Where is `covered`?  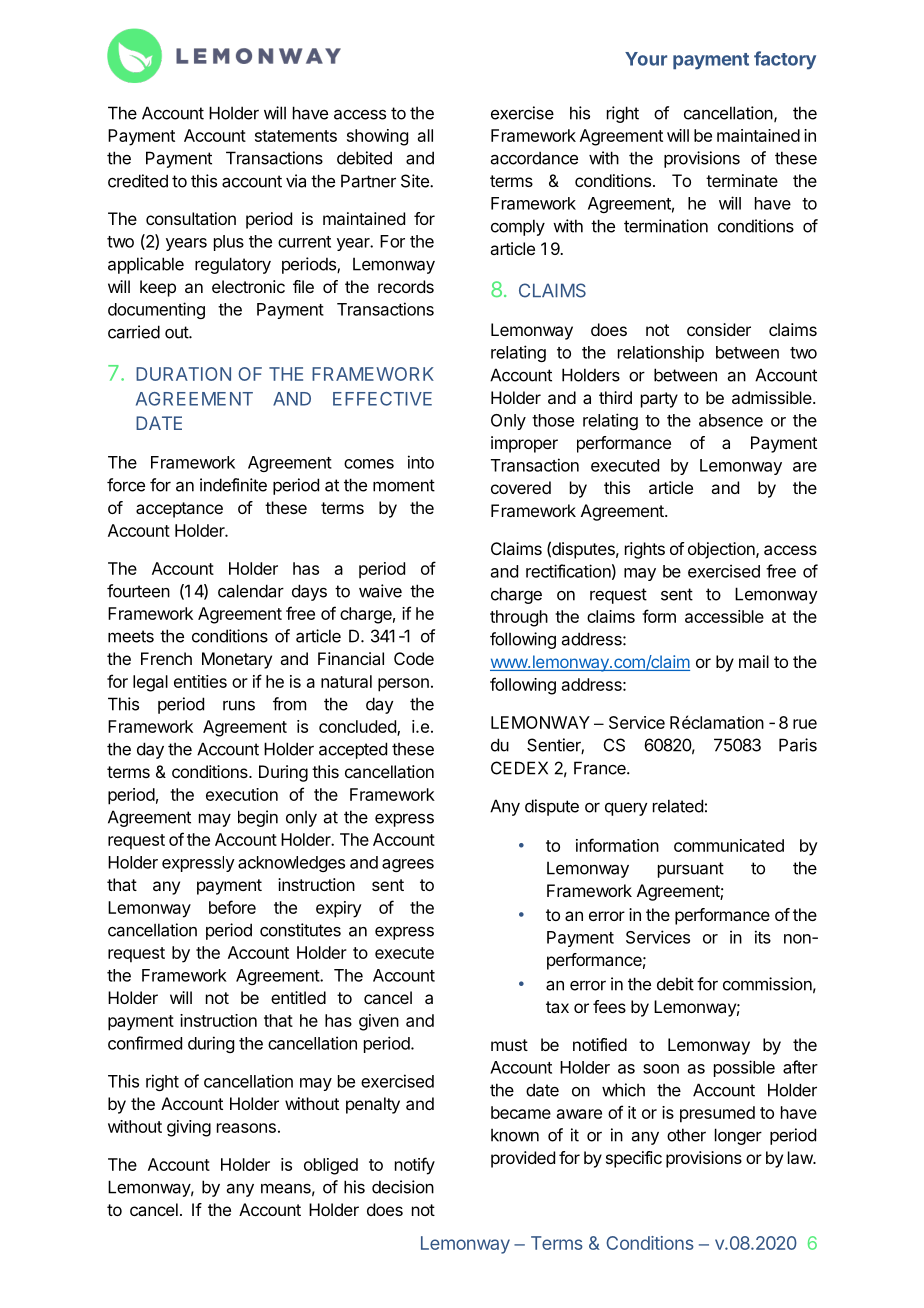
covered is located at coordinates (521, 487).
